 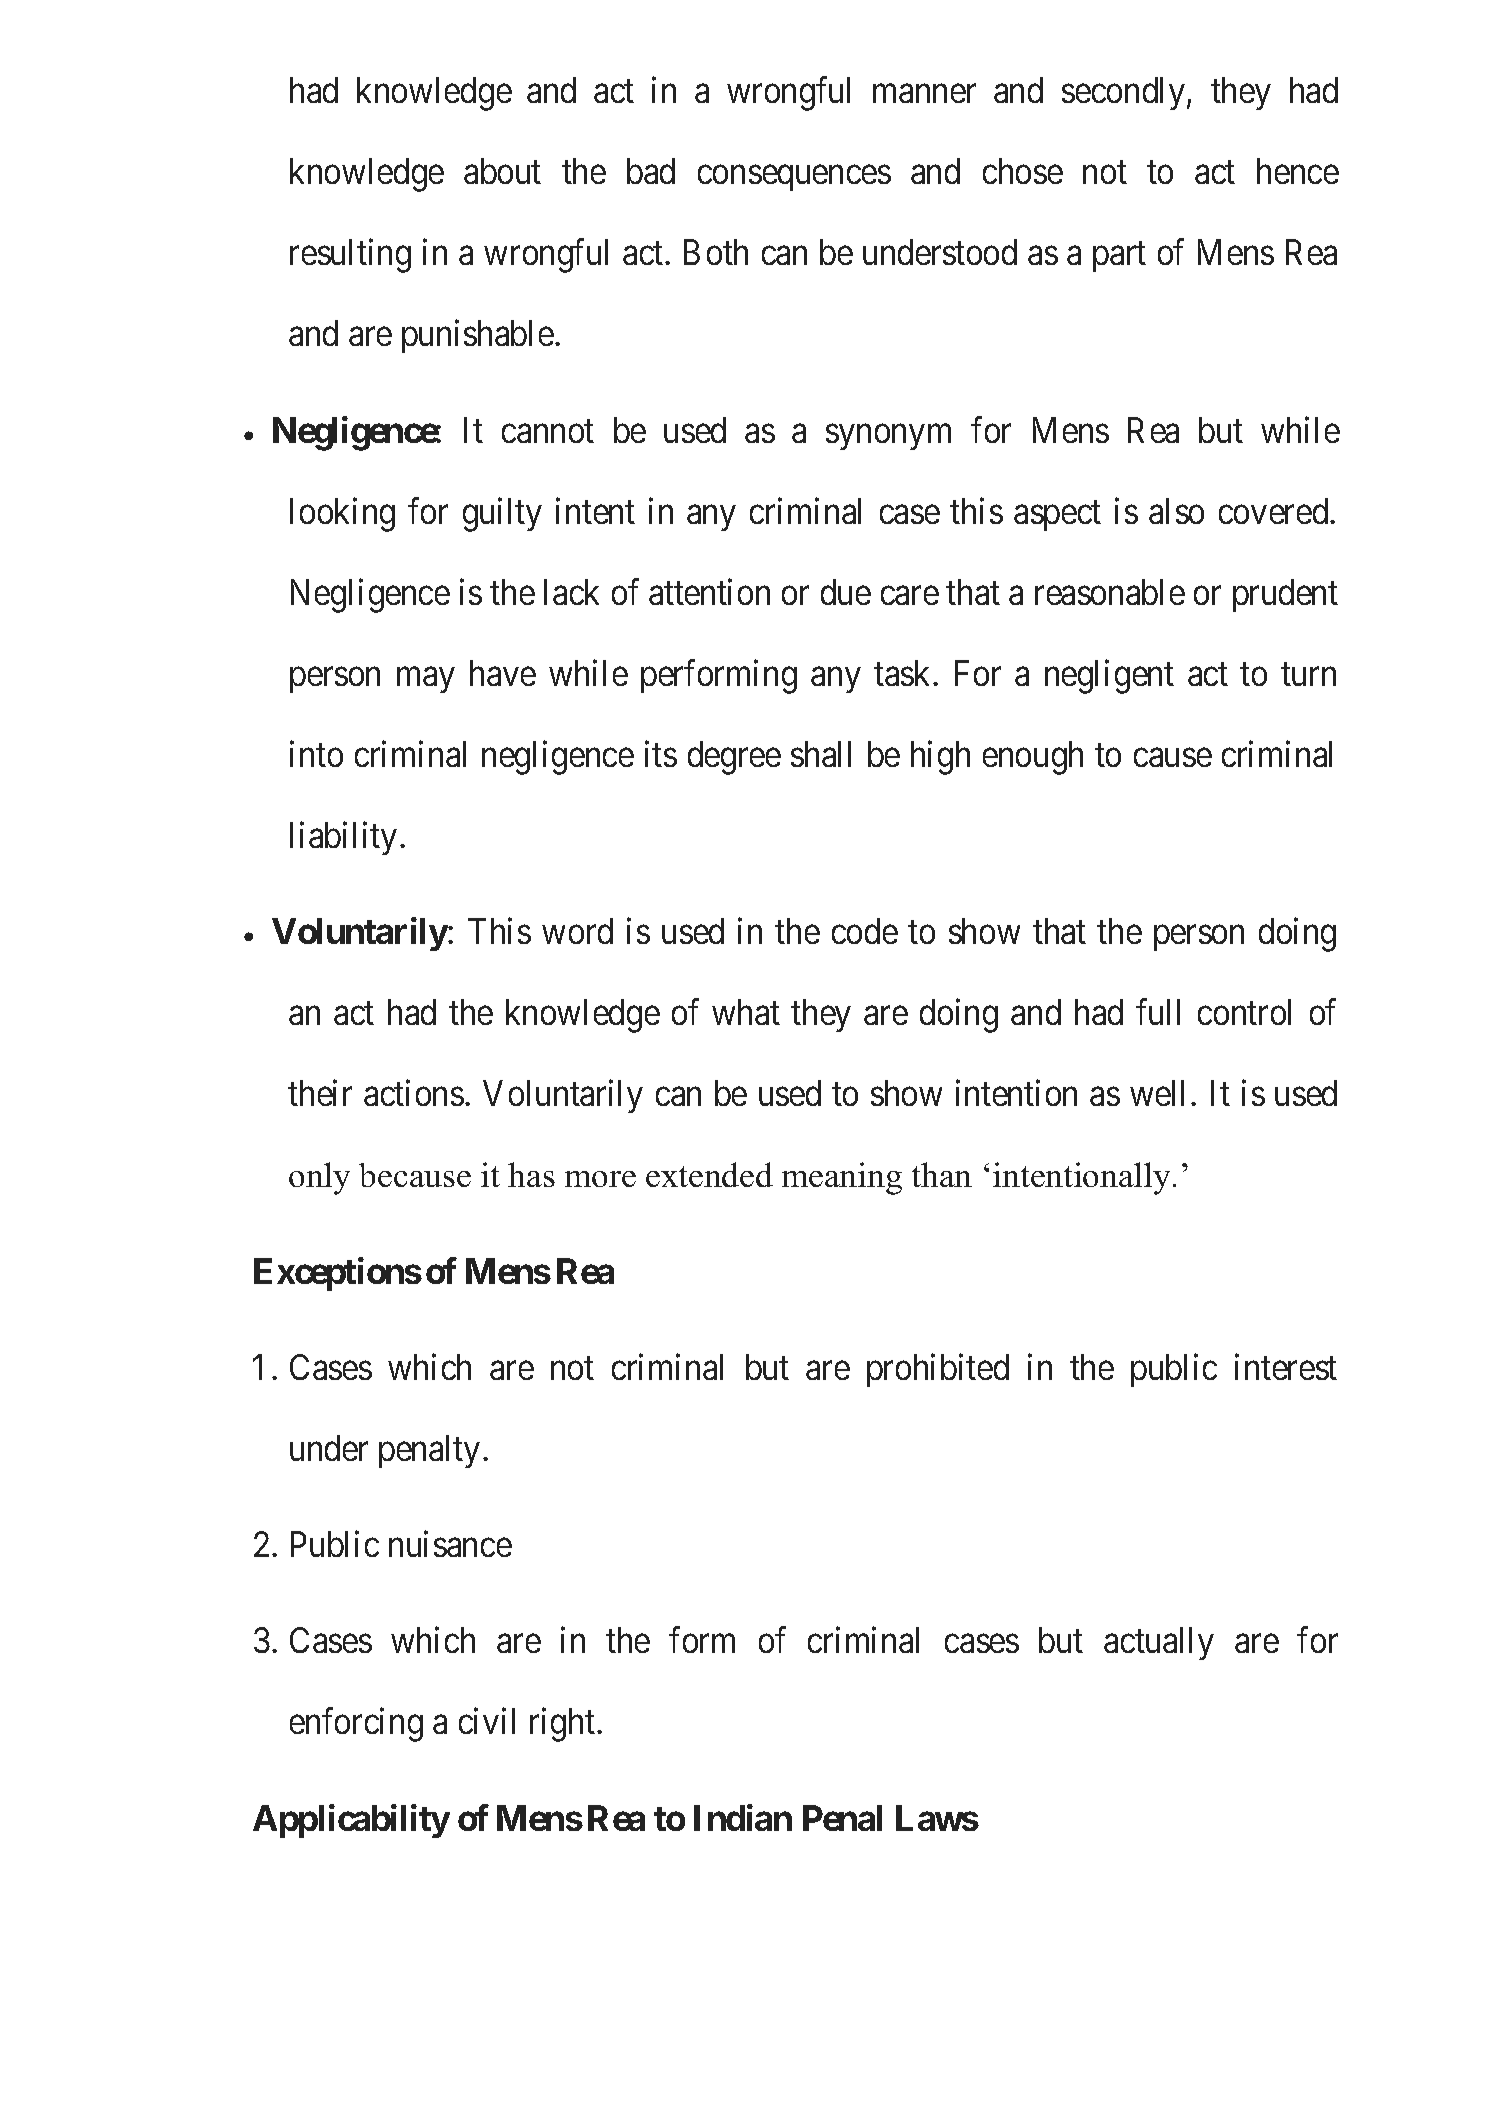 What do you see at coordinates (425, 680) in the page?
I see `may` at bounding box center [425, 680].
